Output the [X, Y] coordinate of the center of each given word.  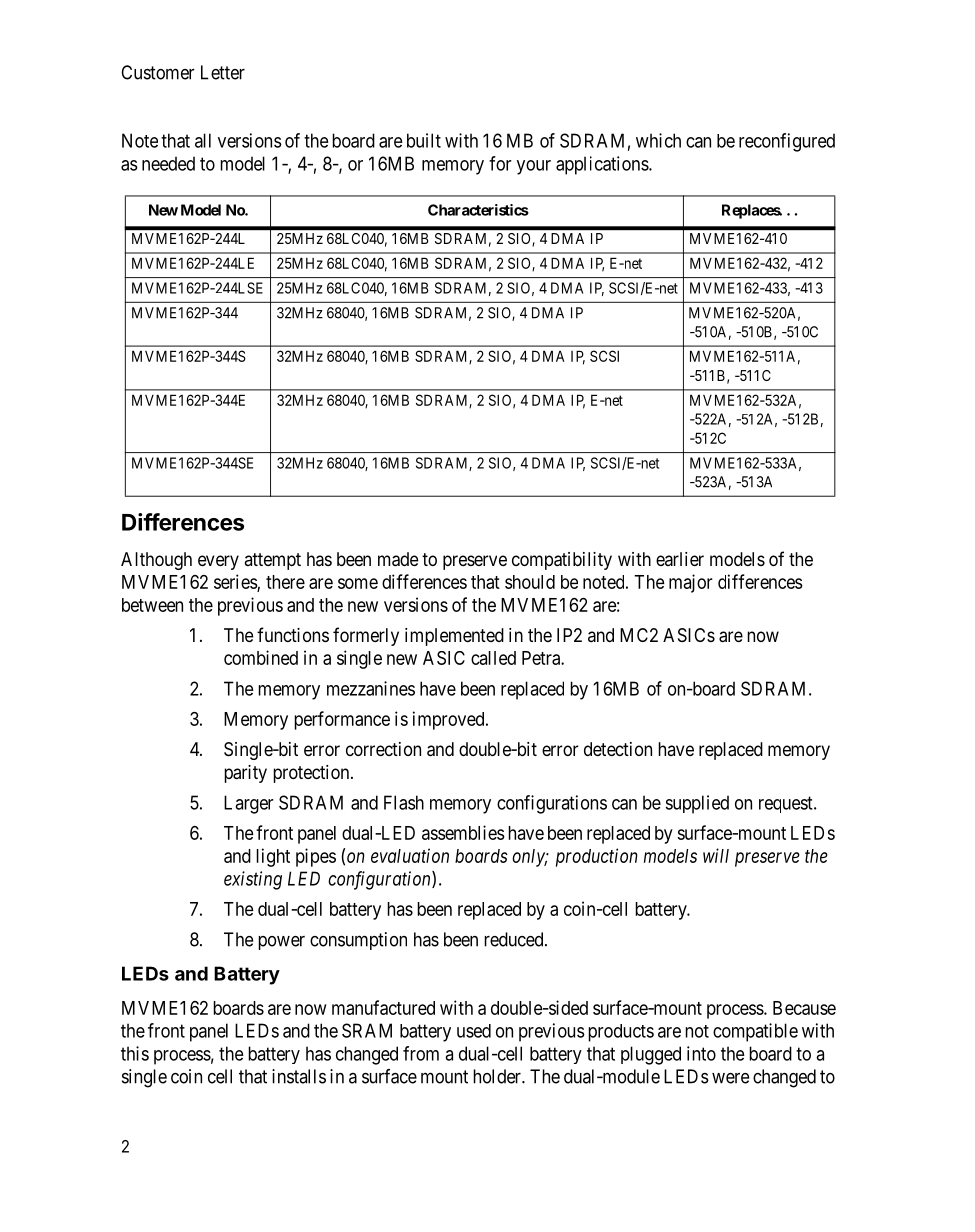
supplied [697, 804]
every [218, 562]
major [691, 583]
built [424, 140]
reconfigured [787, 142]
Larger [249, 804]
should [530, 582]
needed [168, 163]
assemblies [463, 832]
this [135, 1053]
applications [602, 165]
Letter [223, 72]
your [534, 167]
